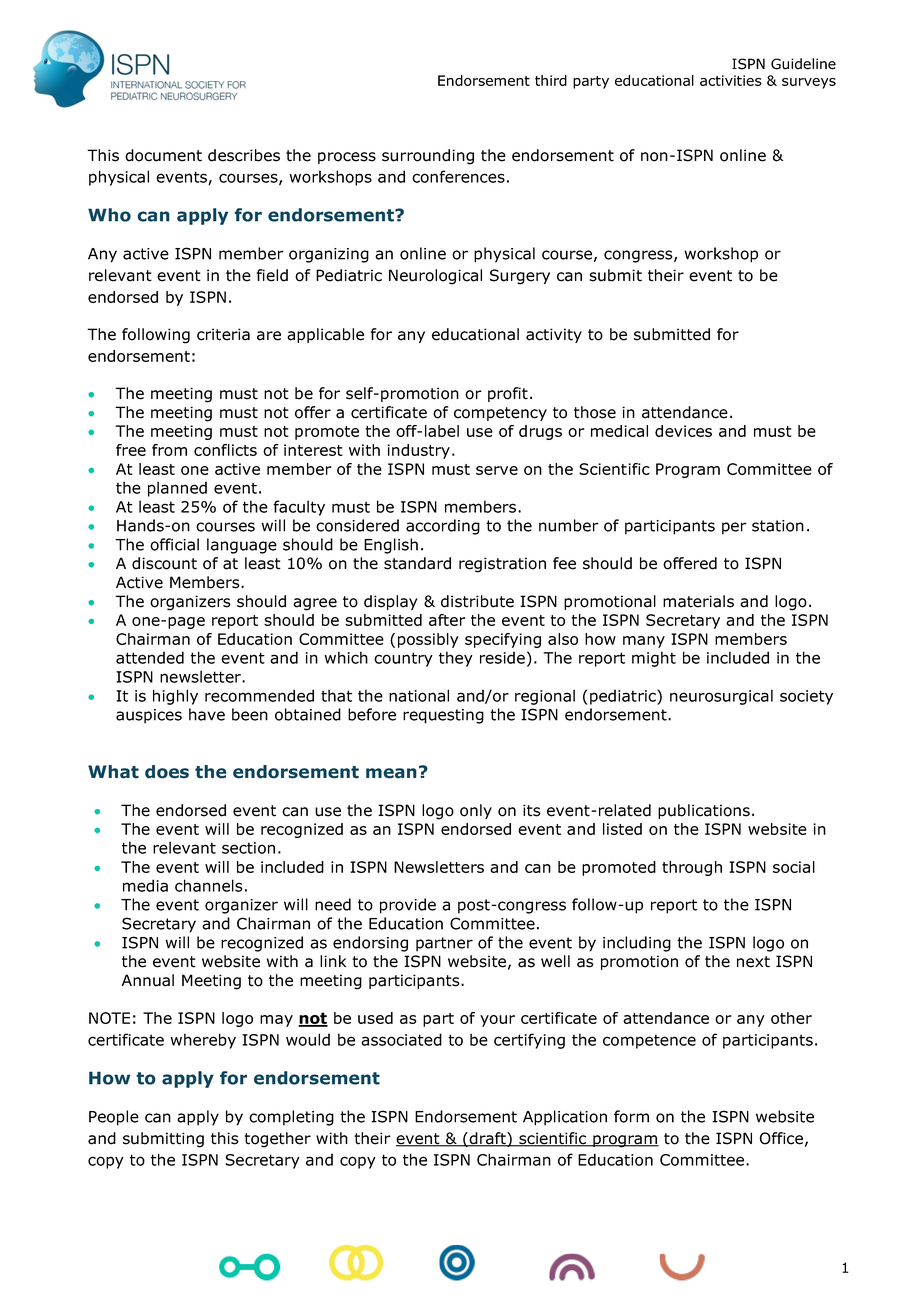  Describe the element at coordinates (167, 772) in the document. I see `does` at that location.
